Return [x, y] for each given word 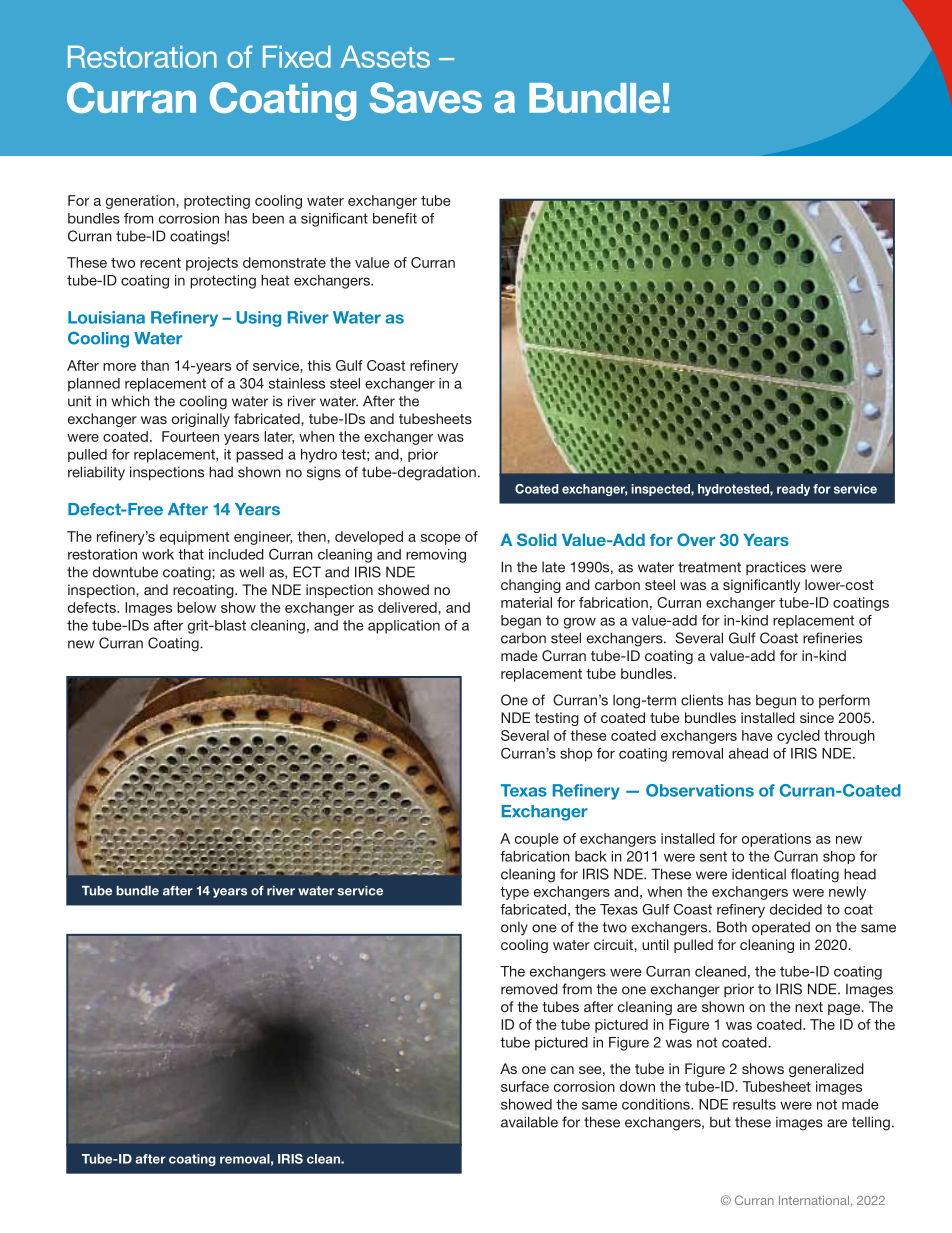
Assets [385, 56]
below [196, 607]
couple [537, 840]
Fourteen [190, 436]
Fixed [297, 56]
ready [793, 490]
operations [776, 840]
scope [441, 539]
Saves [425, 97]
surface [525, 1086]
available [529, 1122]
